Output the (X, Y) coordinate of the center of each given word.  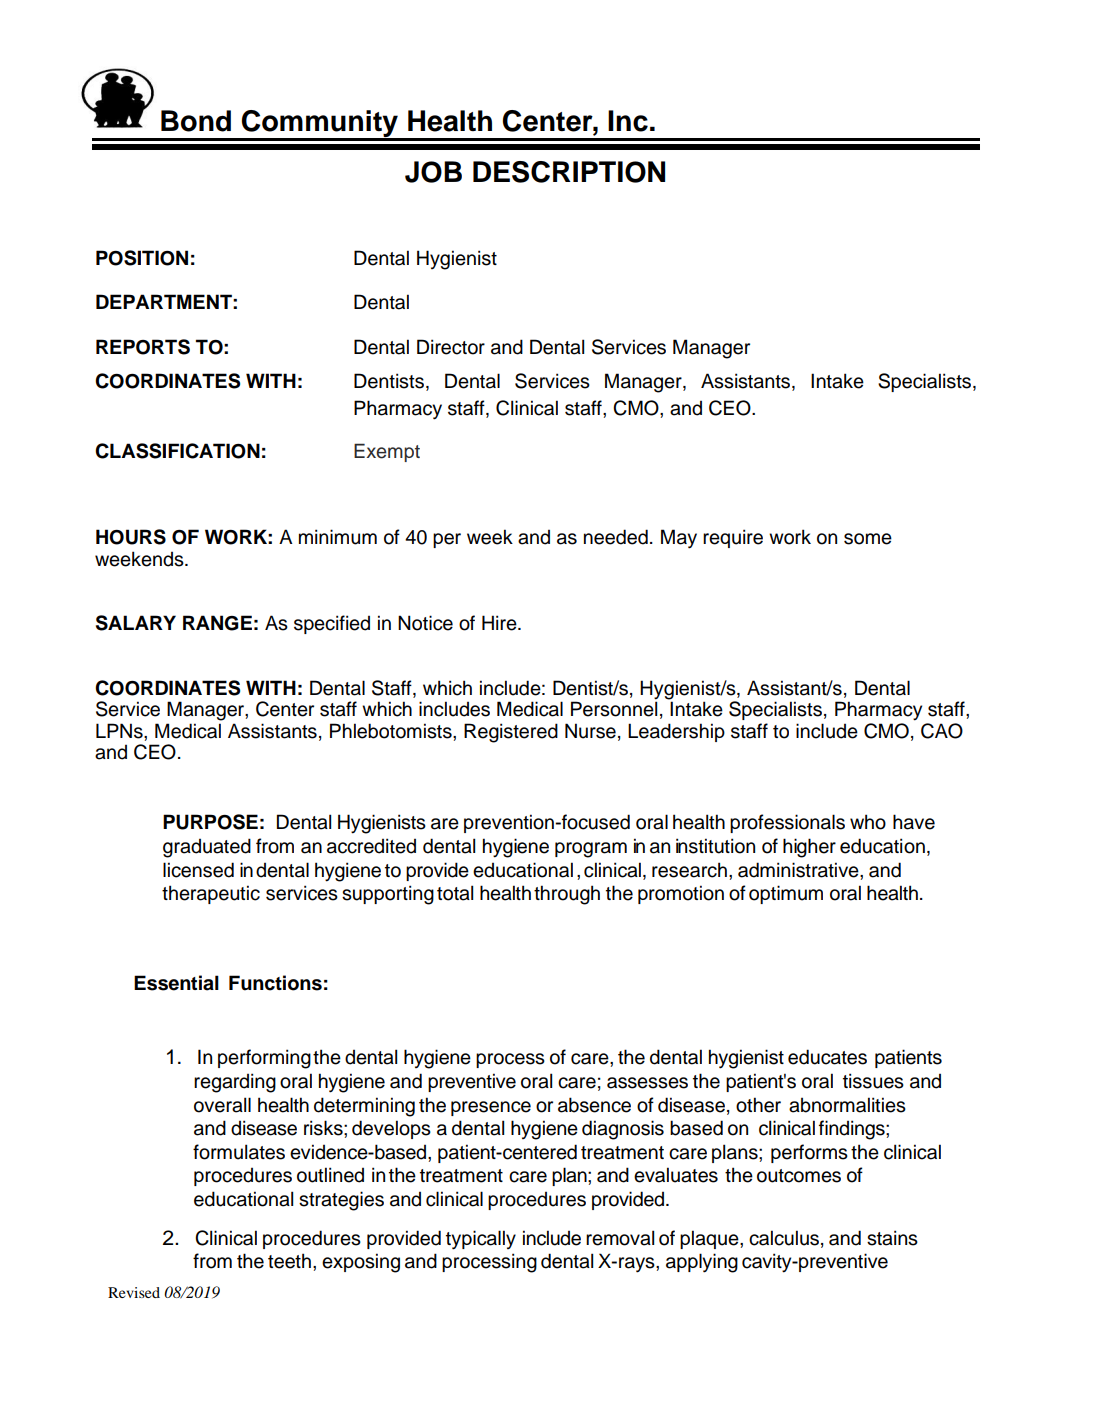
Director (451, 347)
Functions (275, 983)
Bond (196, 121)
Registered (511, 733)
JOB (433, 172)
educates (827, 1057)
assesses (647, 1083)
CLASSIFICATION (177, 451)
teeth (289, 1261)
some (868, 539)
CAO (942, 731)
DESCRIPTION (569, 172)
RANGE (217, 623)
